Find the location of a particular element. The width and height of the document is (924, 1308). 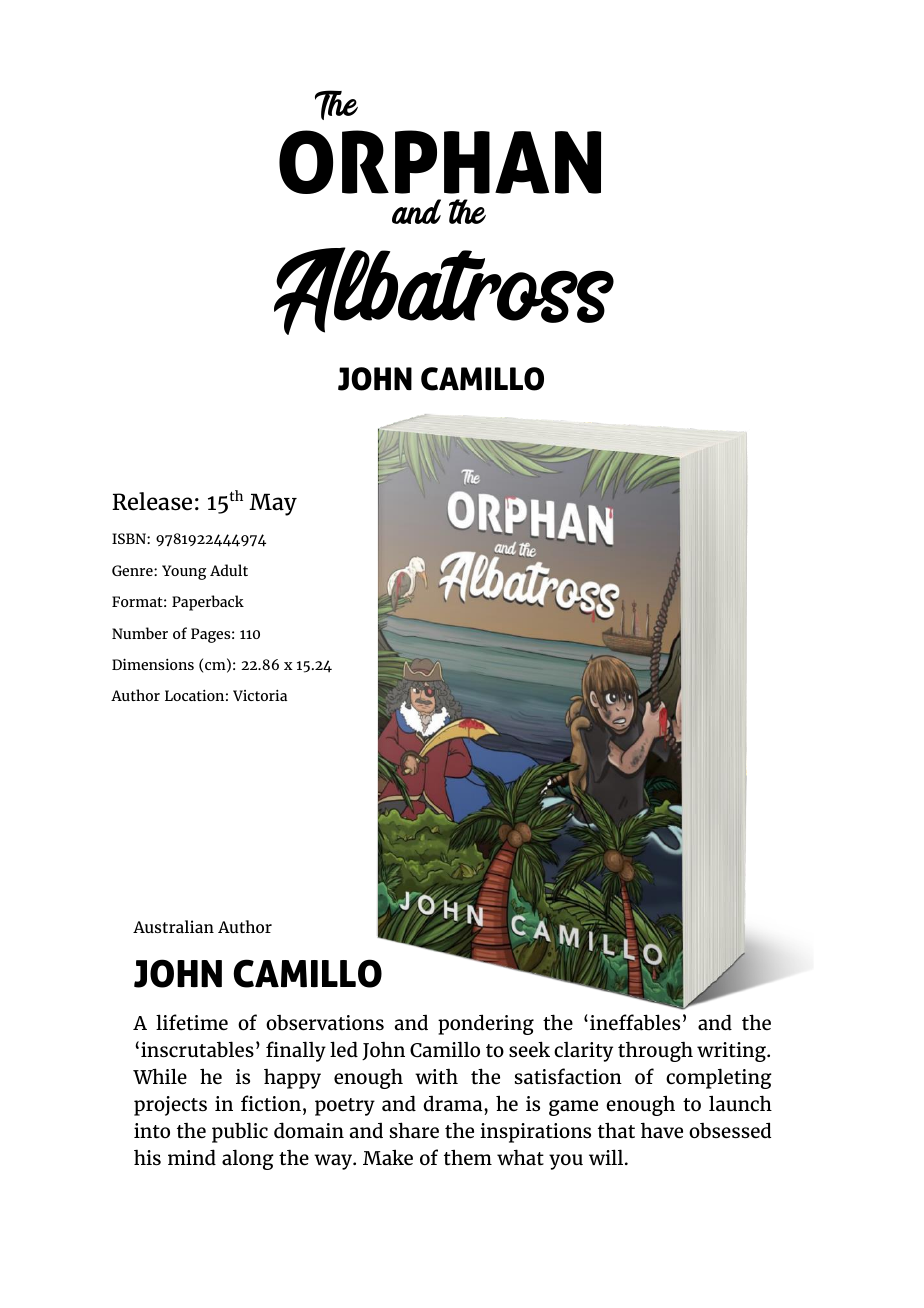

ORPHAN is located at coordinates (440, 162).
